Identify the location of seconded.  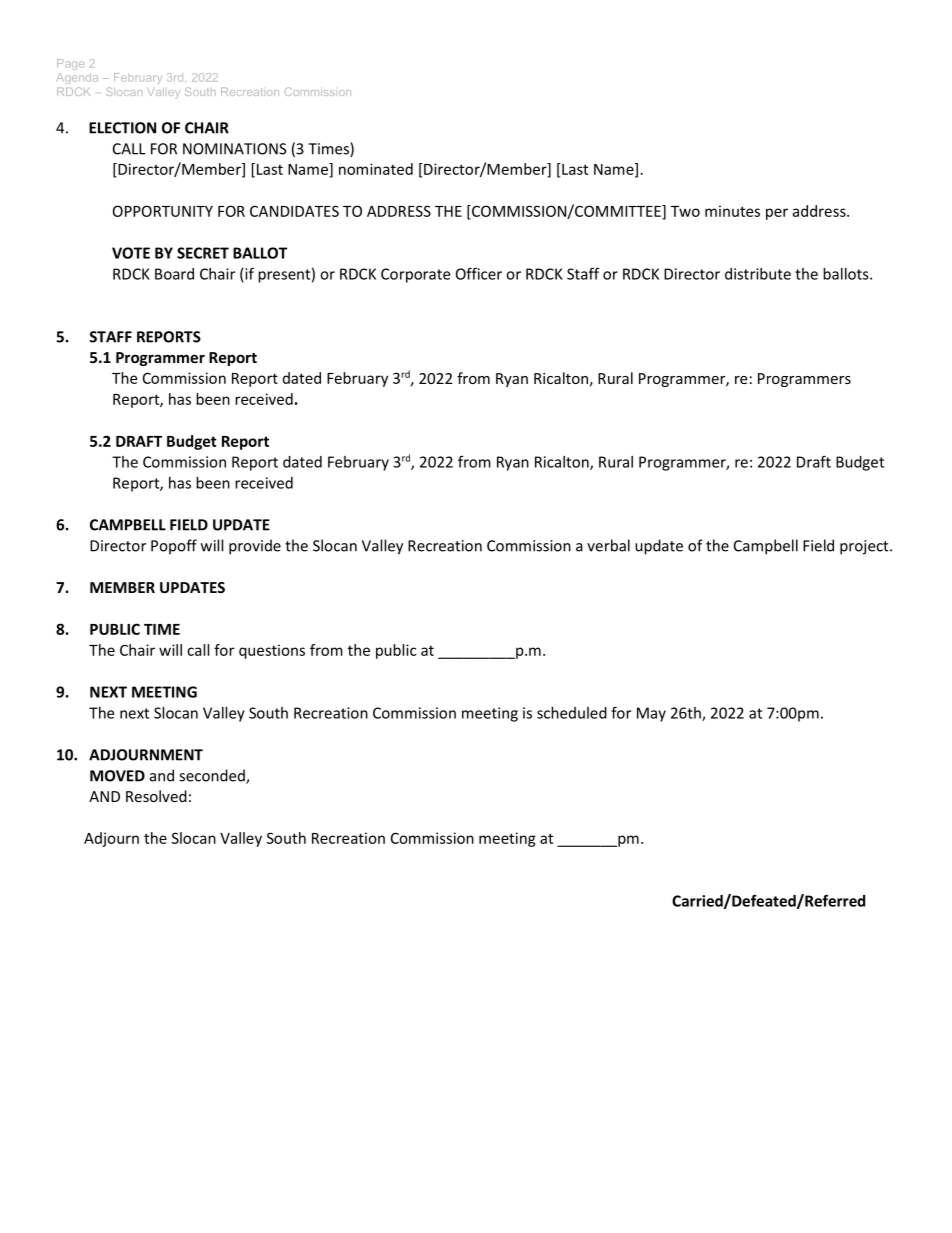
(213, 776).
